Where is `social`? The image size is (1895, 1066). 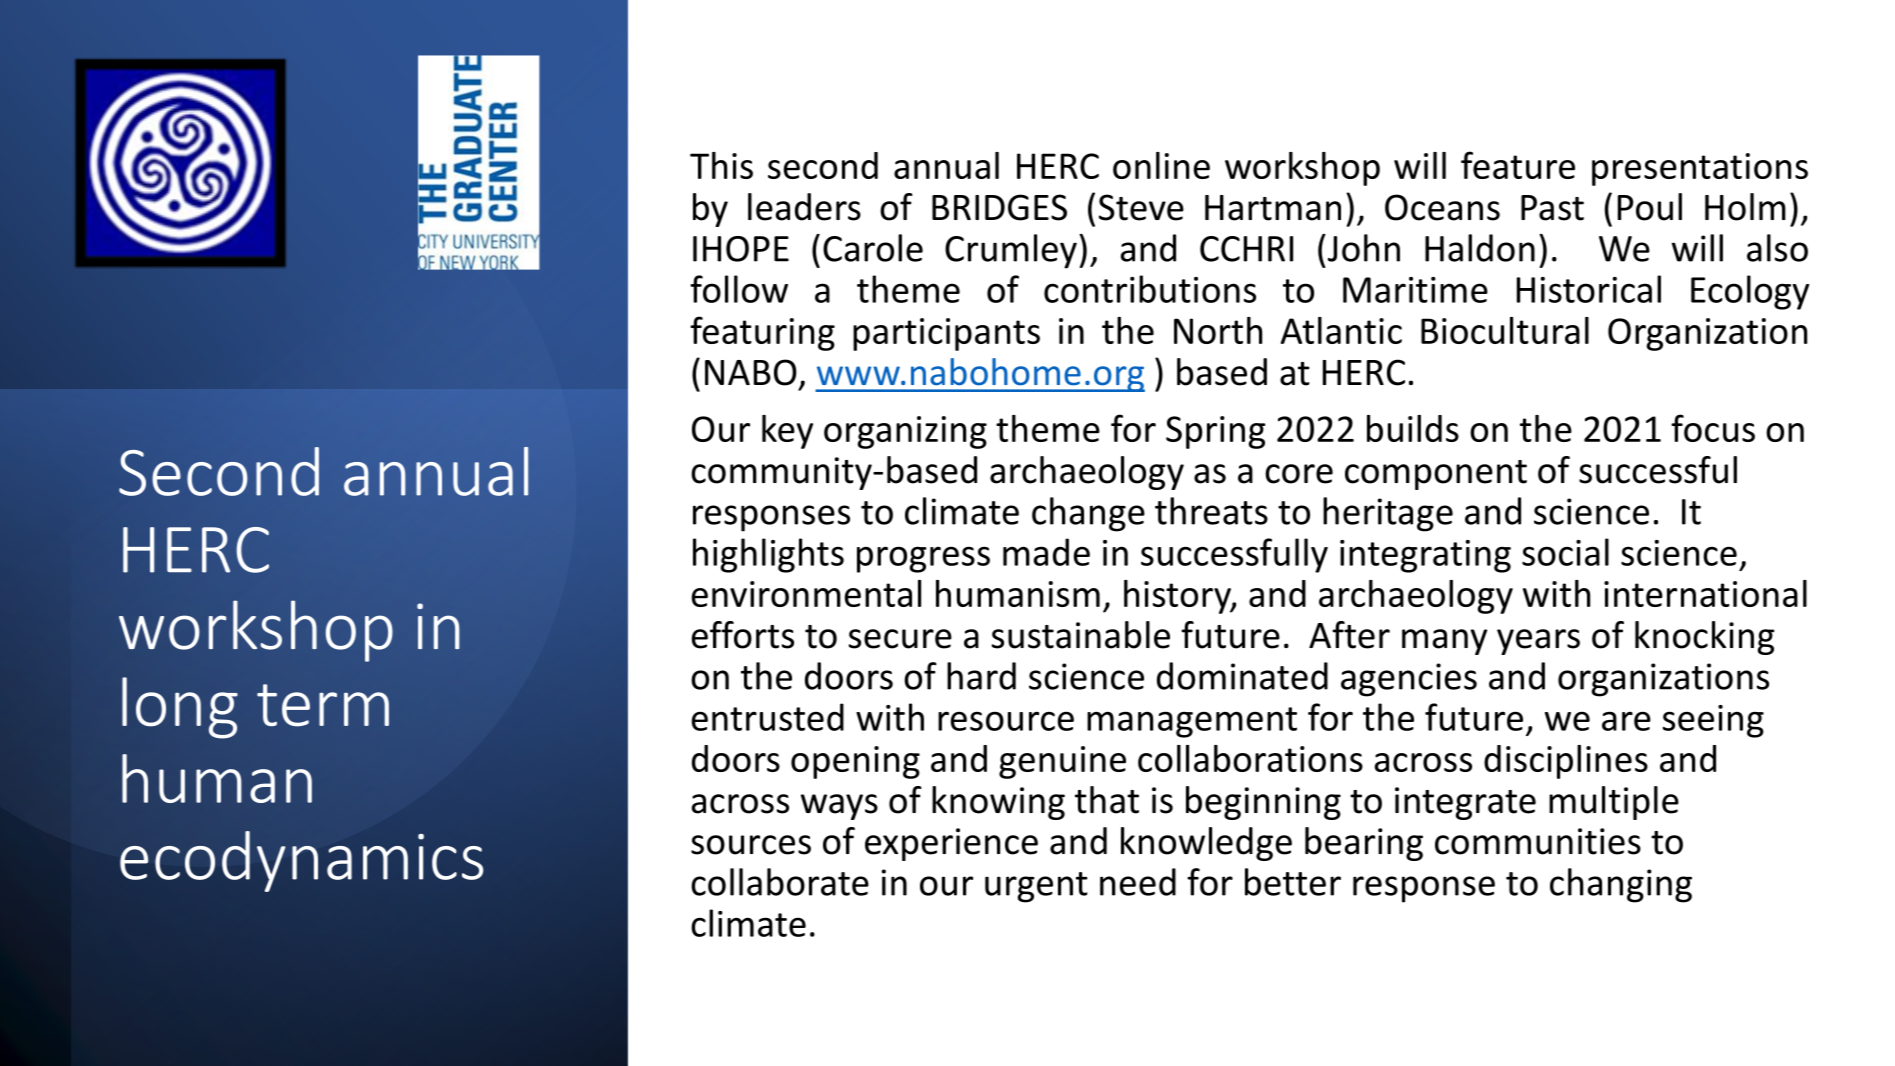 social is located at coordinates (1565, 552).
